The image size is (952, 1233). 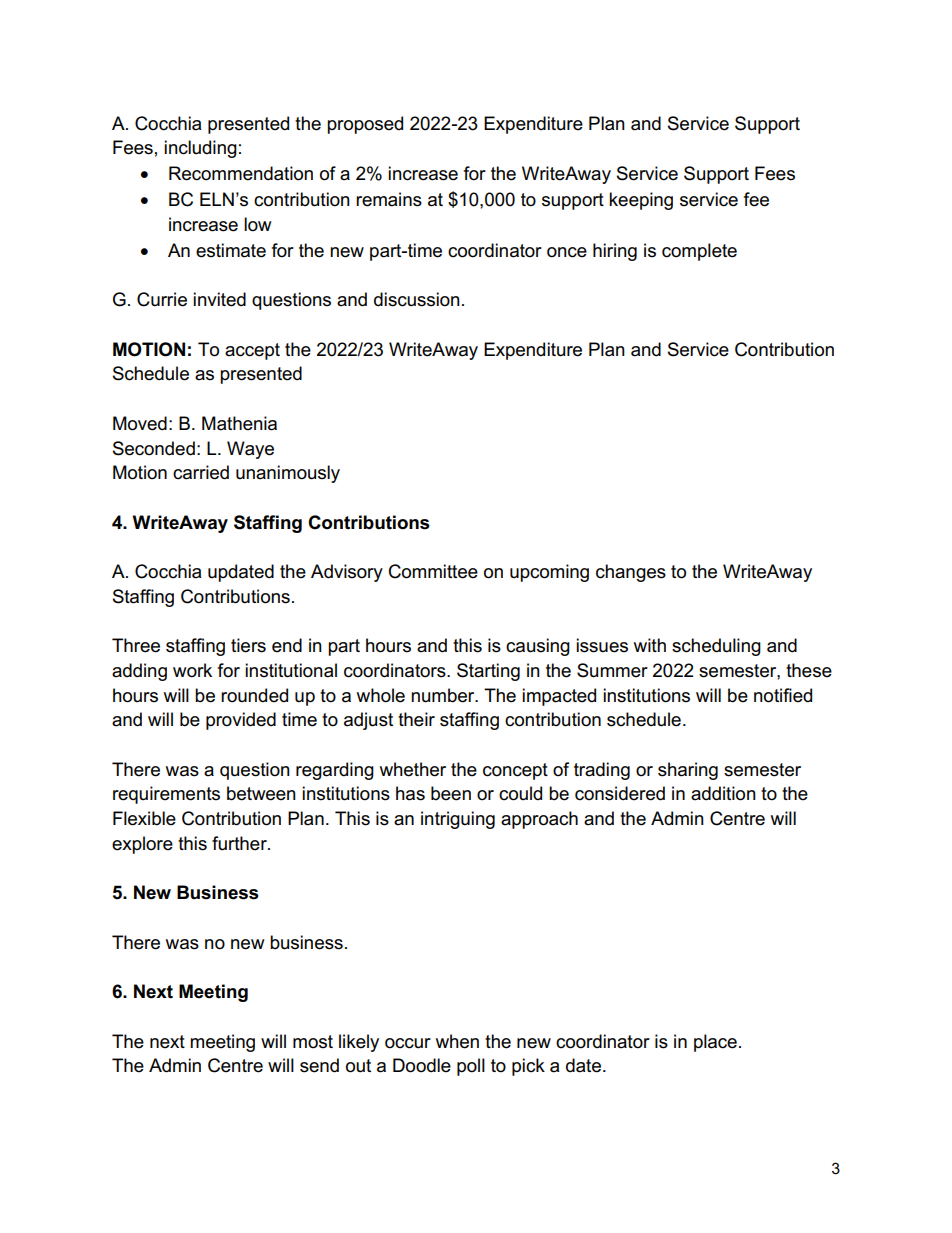 I want to click on keeping, so click(x=641, y=201).
